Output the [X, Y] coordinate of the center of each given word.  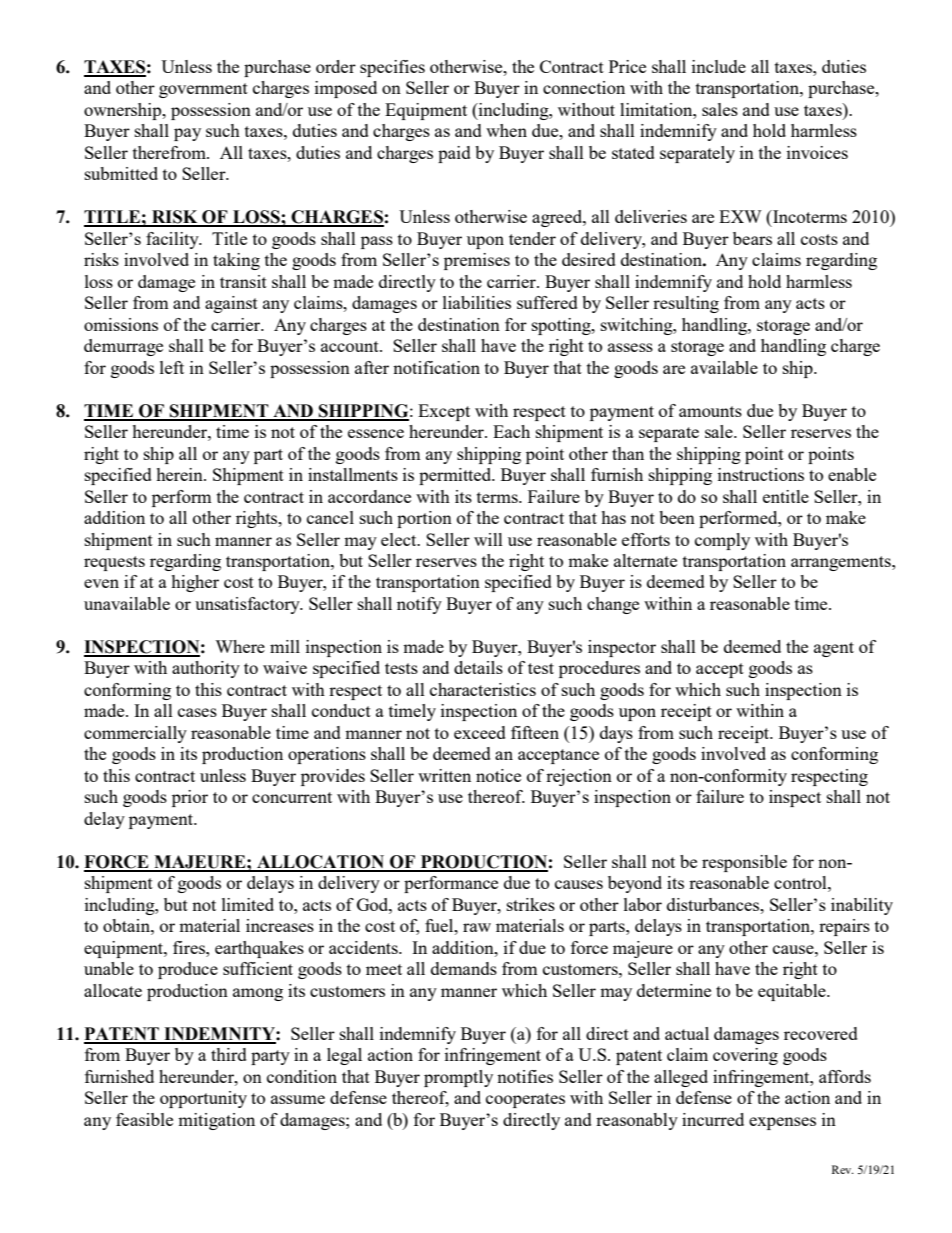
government [203, 90]
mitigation [216, 1121]
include [719, 66]
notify [419, 605]
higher [195, 583]
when [506, 130]
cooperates [525, 1100]
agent [834, 649]
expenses [782, 1123]
